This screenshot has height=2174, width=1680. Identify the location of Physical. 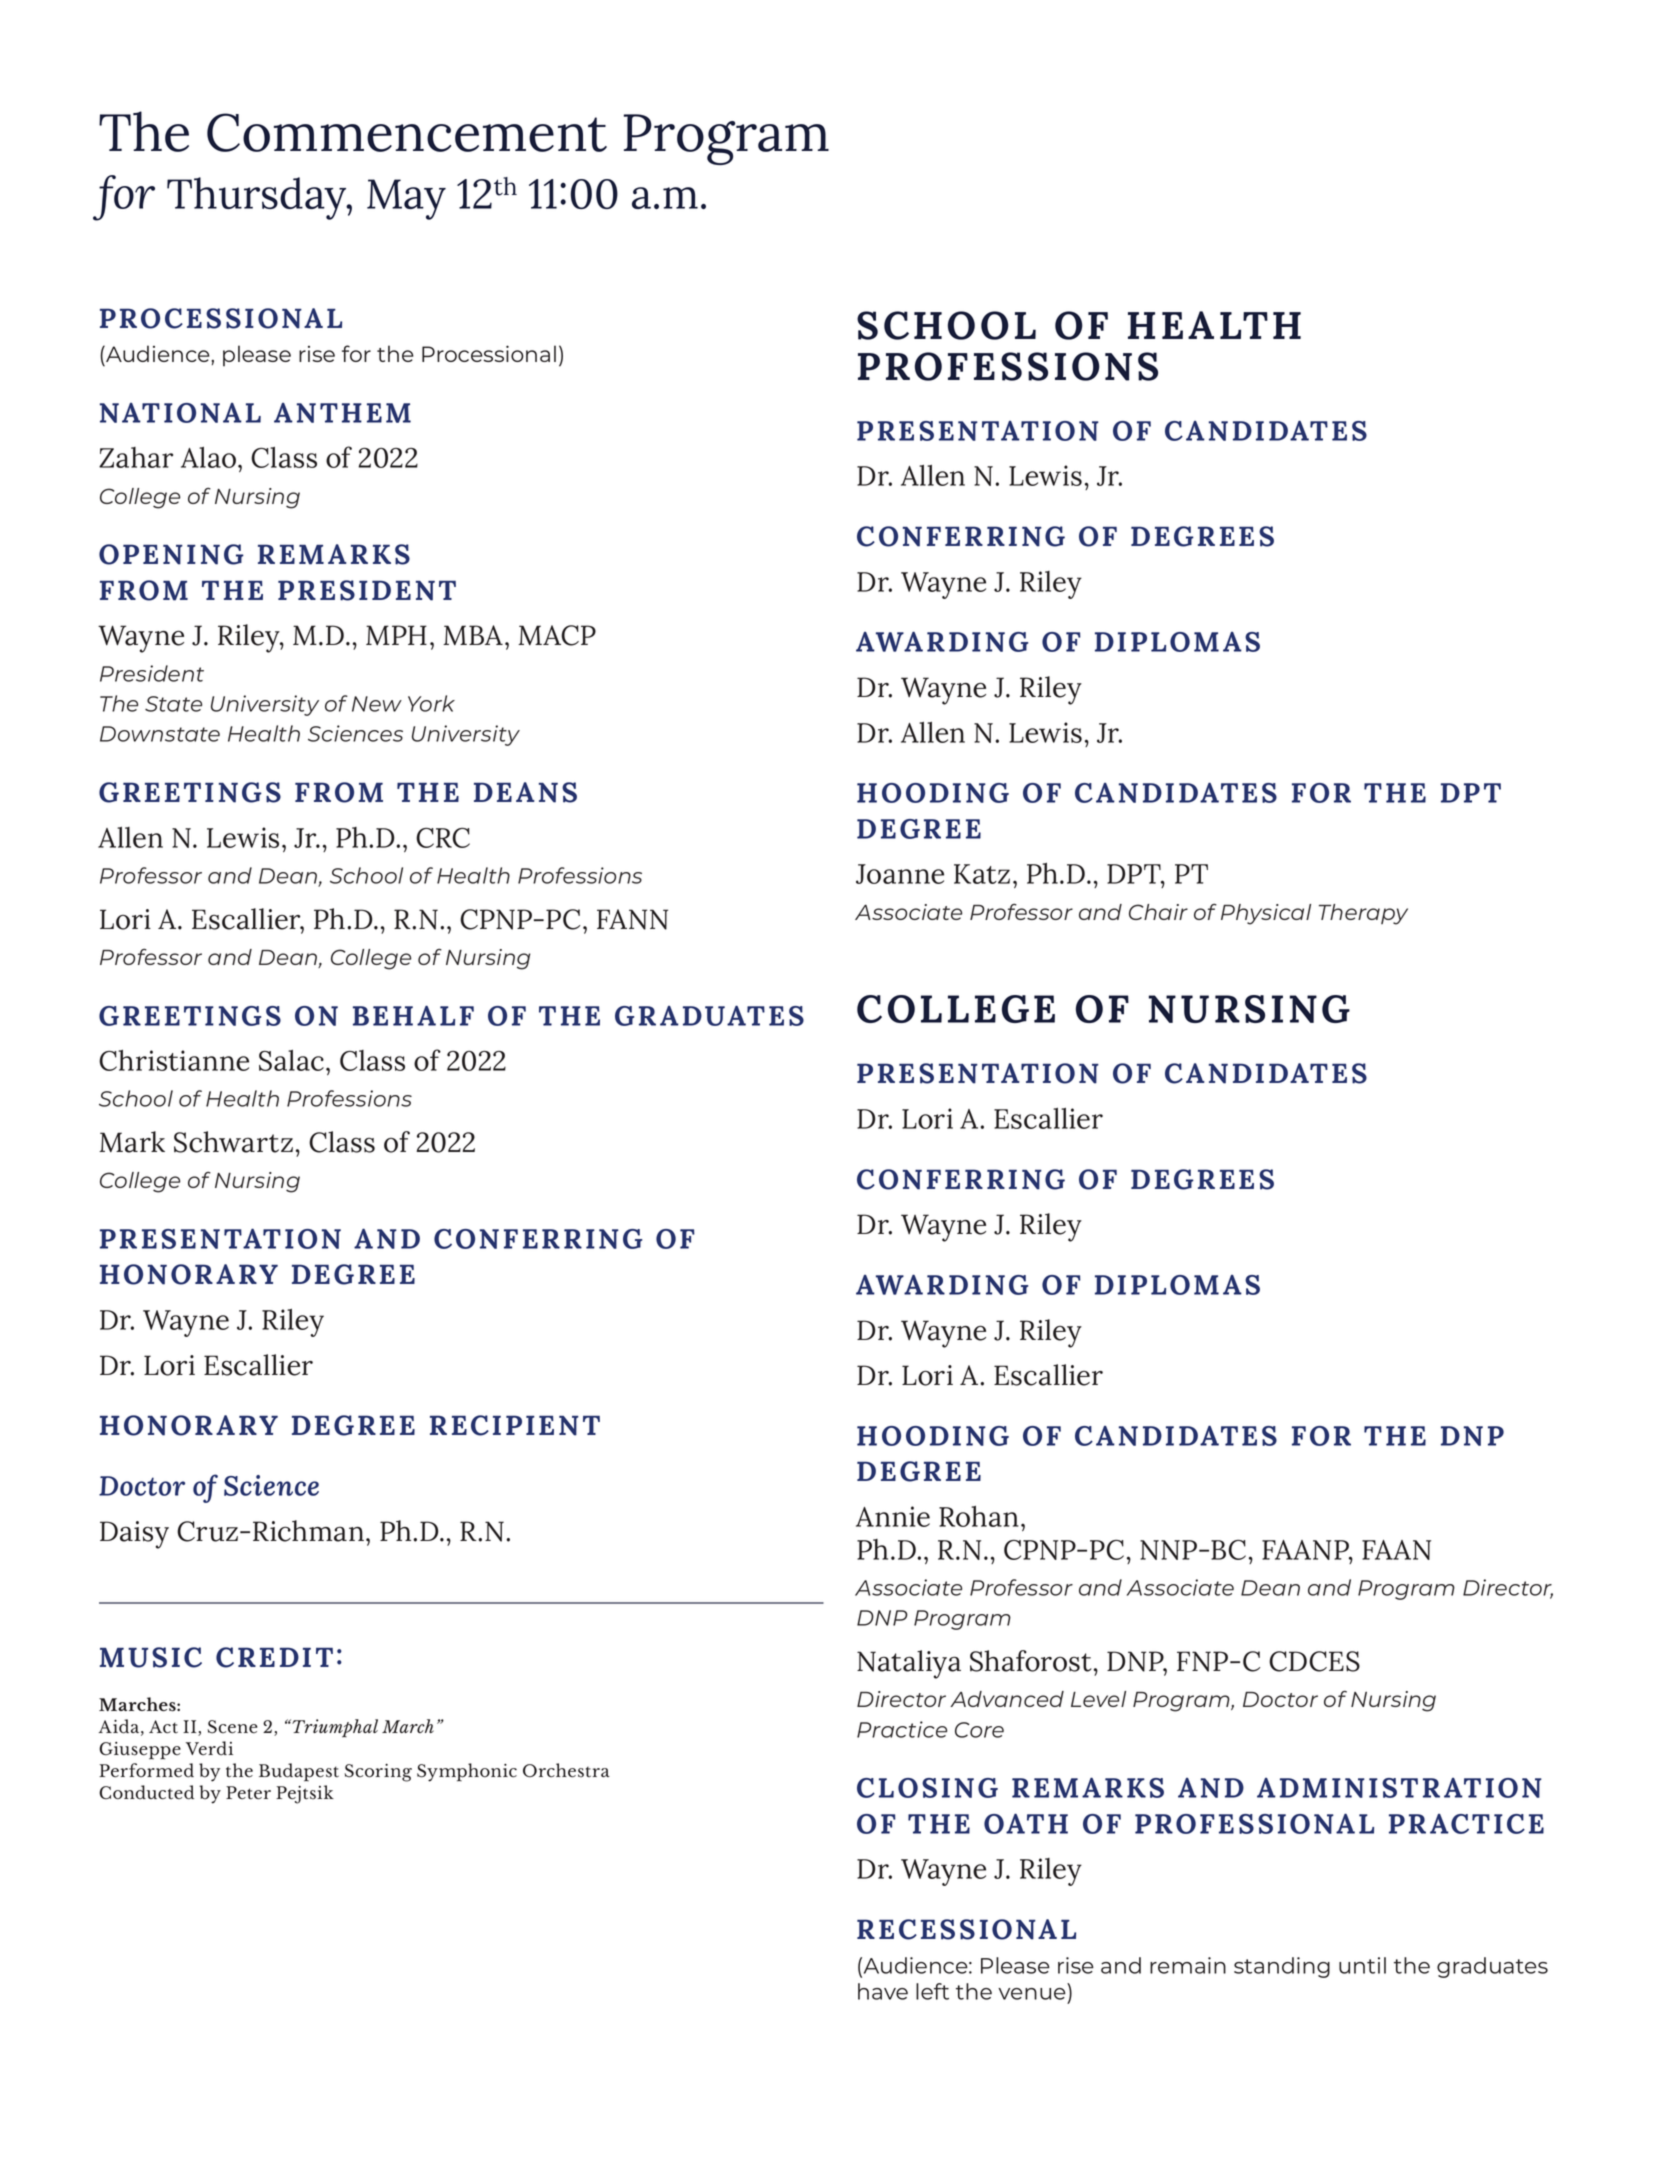
(1266, 914).
